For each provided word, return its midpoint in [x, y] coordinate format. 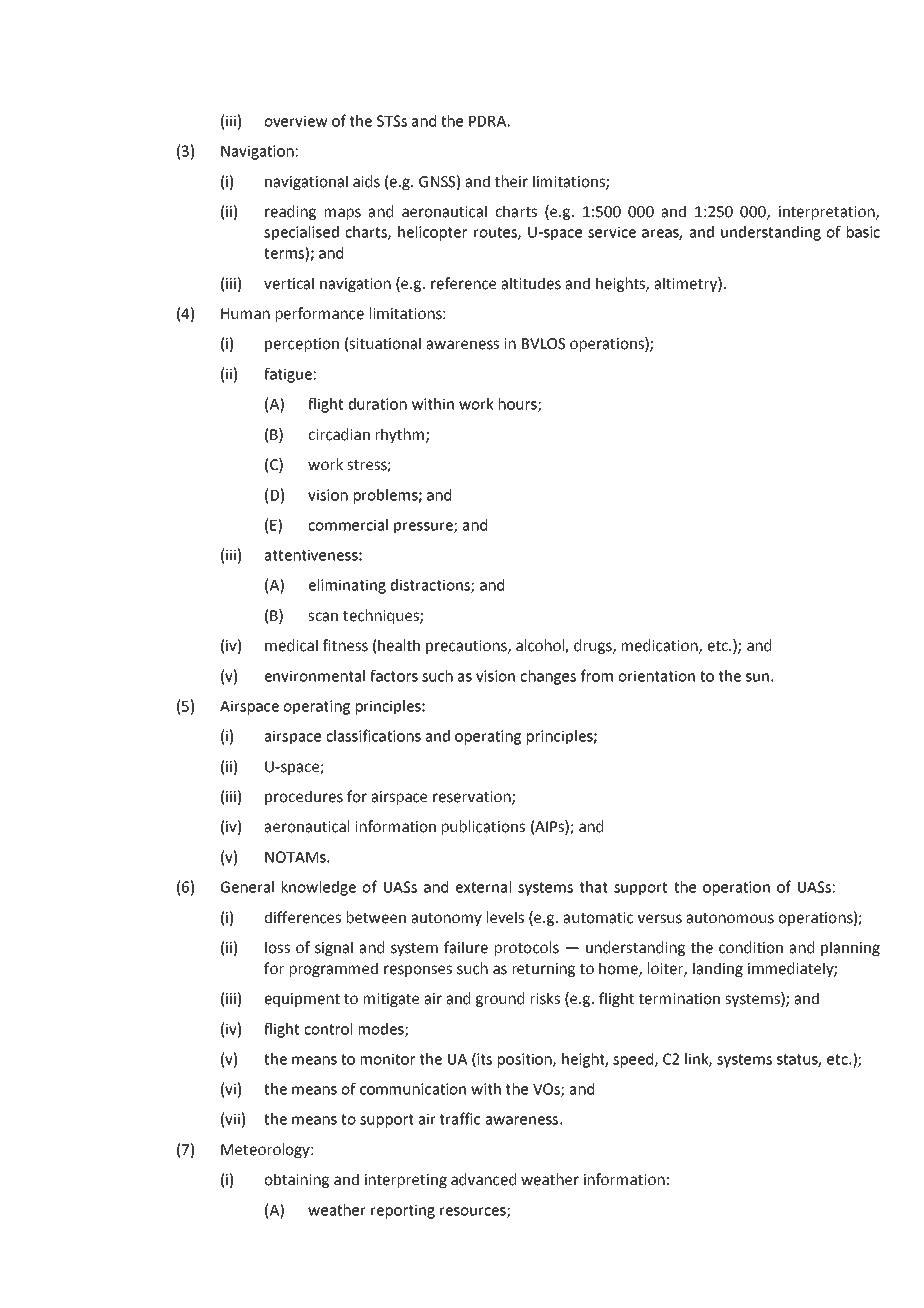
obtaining [296, 1180]
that [594, 887]
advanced [483, 1179]
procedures [304, 797]
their [511, 181]
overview [296, 121]
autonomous [730, 918]
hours [519, 405]
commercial [348, 525]
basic [863, 232]
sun [757, 677]
